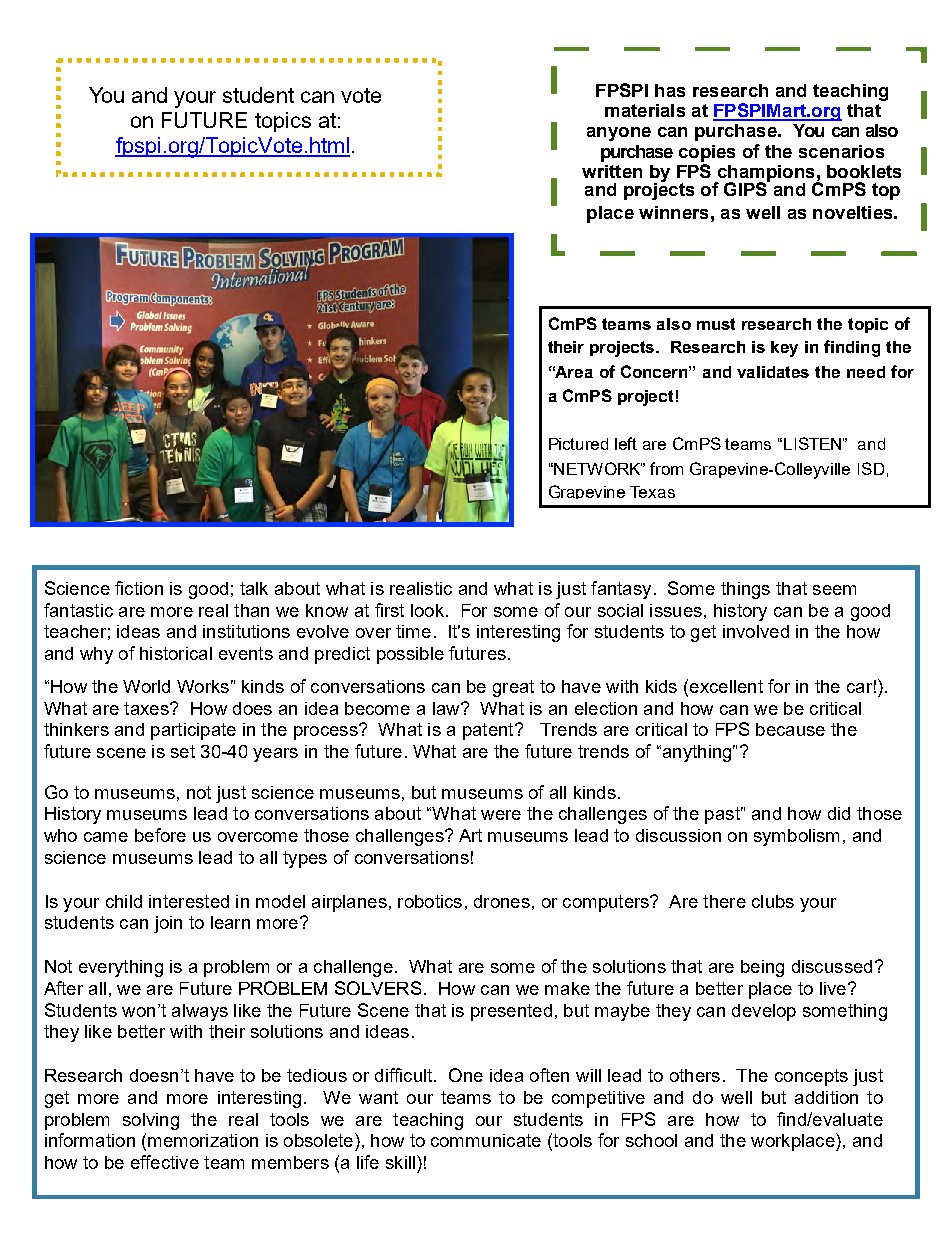 The width and height of the page is (952, 1233). Describe the element at coordinates (486, 1140) in the page. I see `communicate` at that location.
